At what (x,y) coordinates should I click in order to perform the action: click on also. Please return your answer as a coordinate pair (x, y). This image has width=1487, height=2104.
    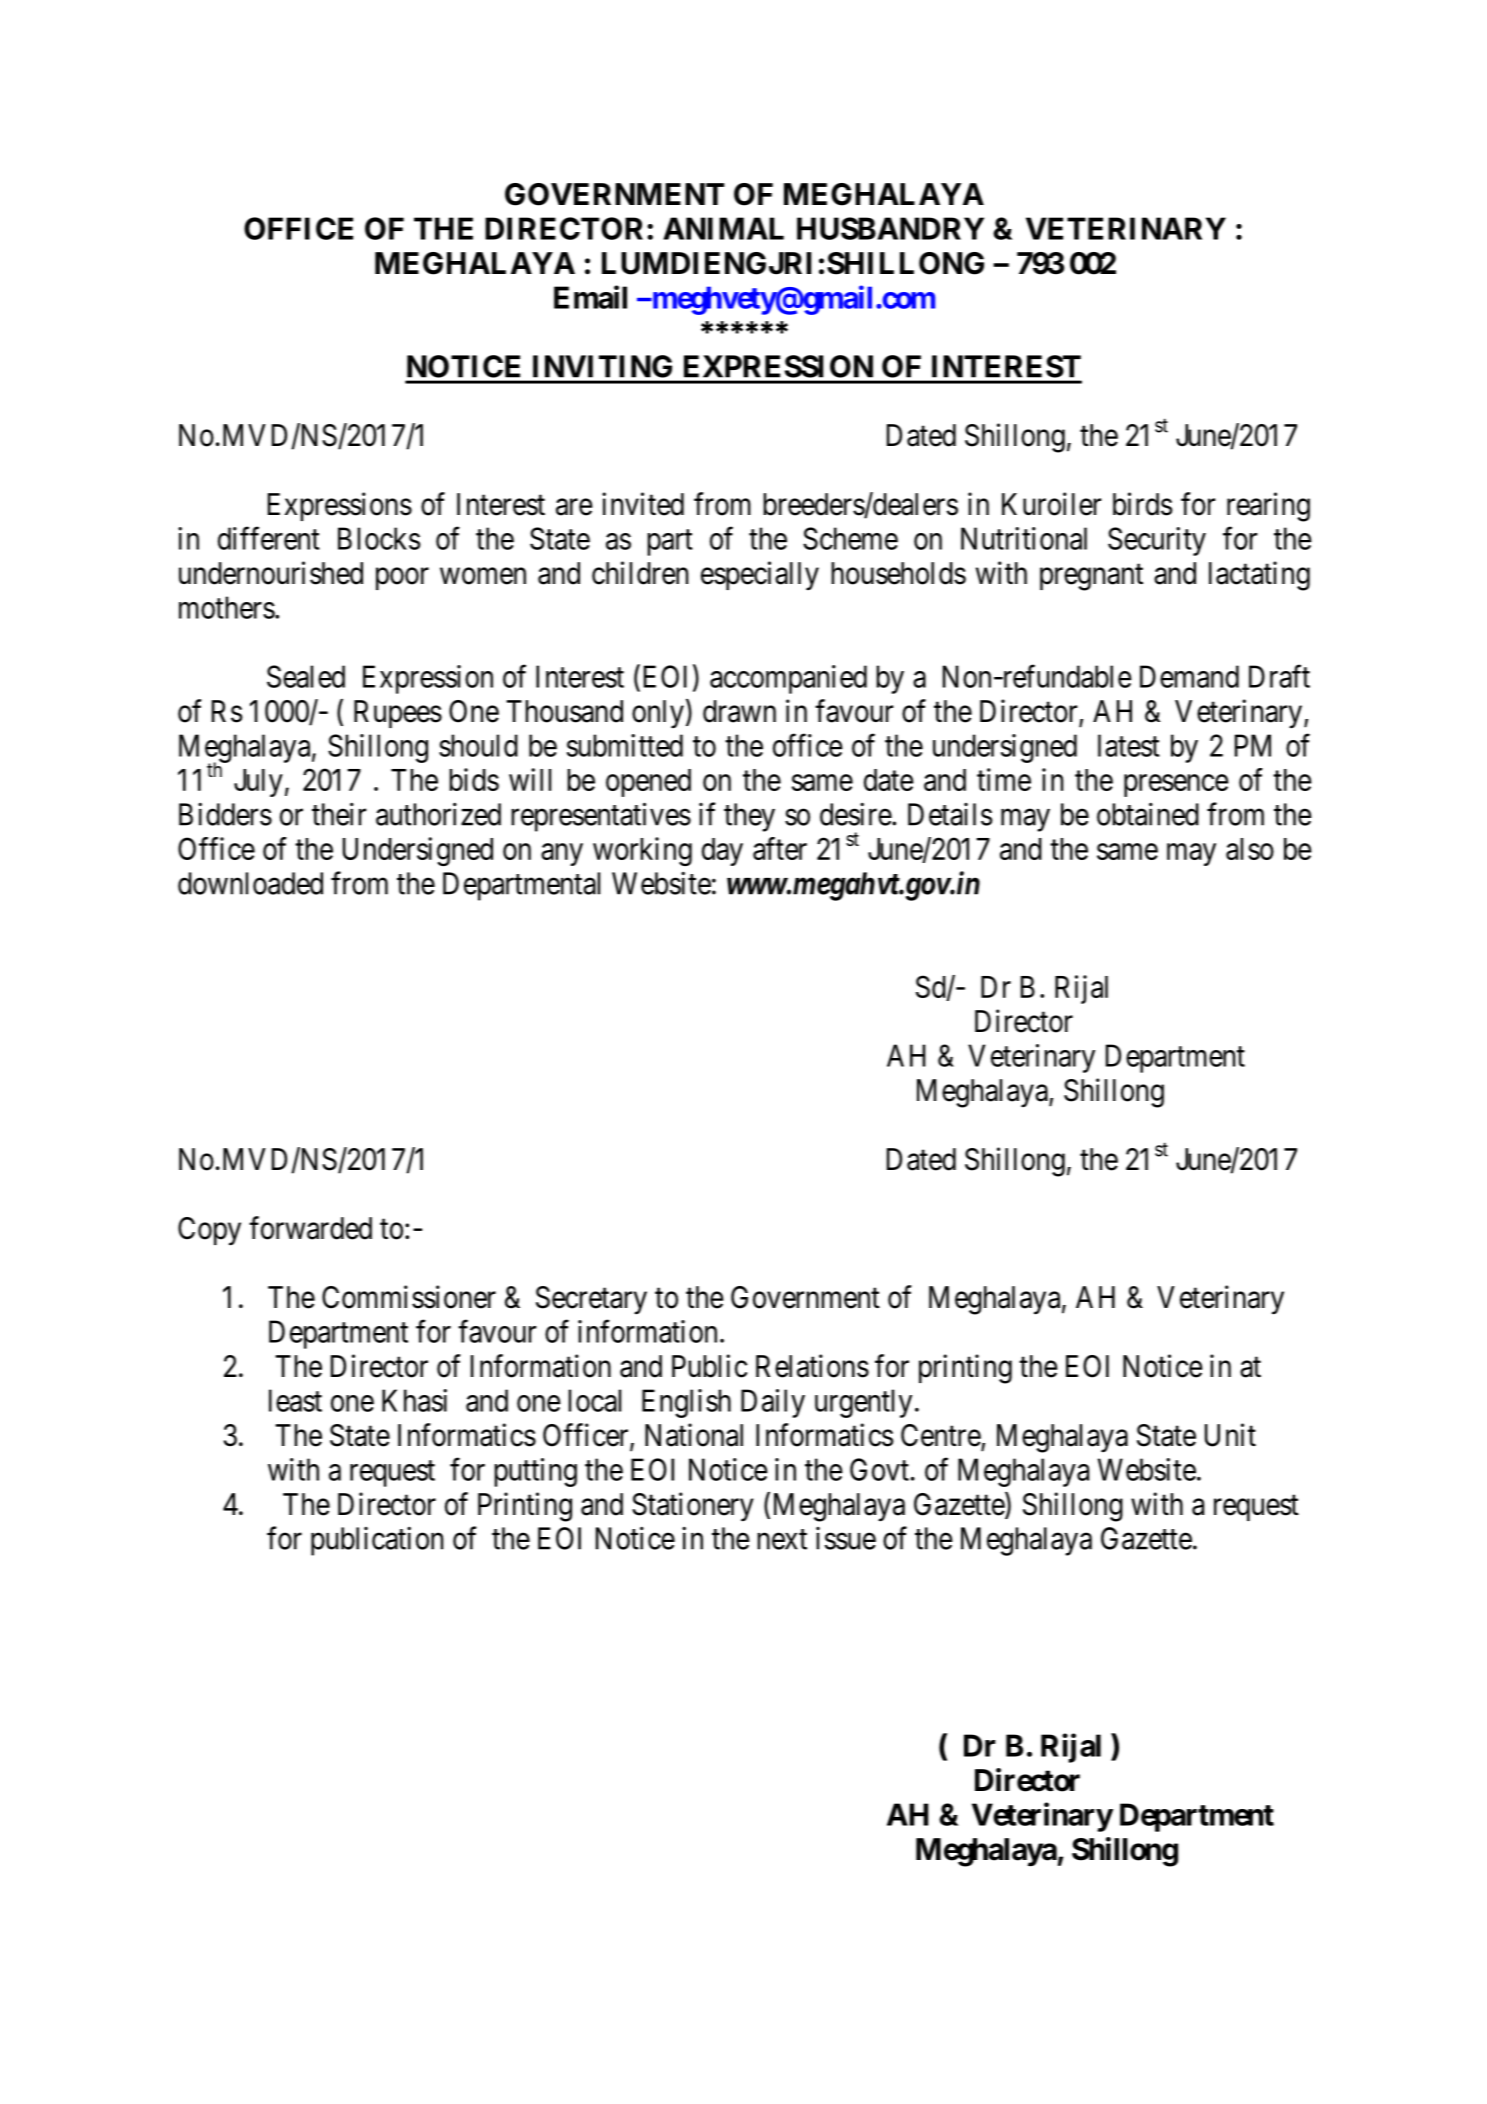
    Looking at the image, I should click on (1250, 849).
